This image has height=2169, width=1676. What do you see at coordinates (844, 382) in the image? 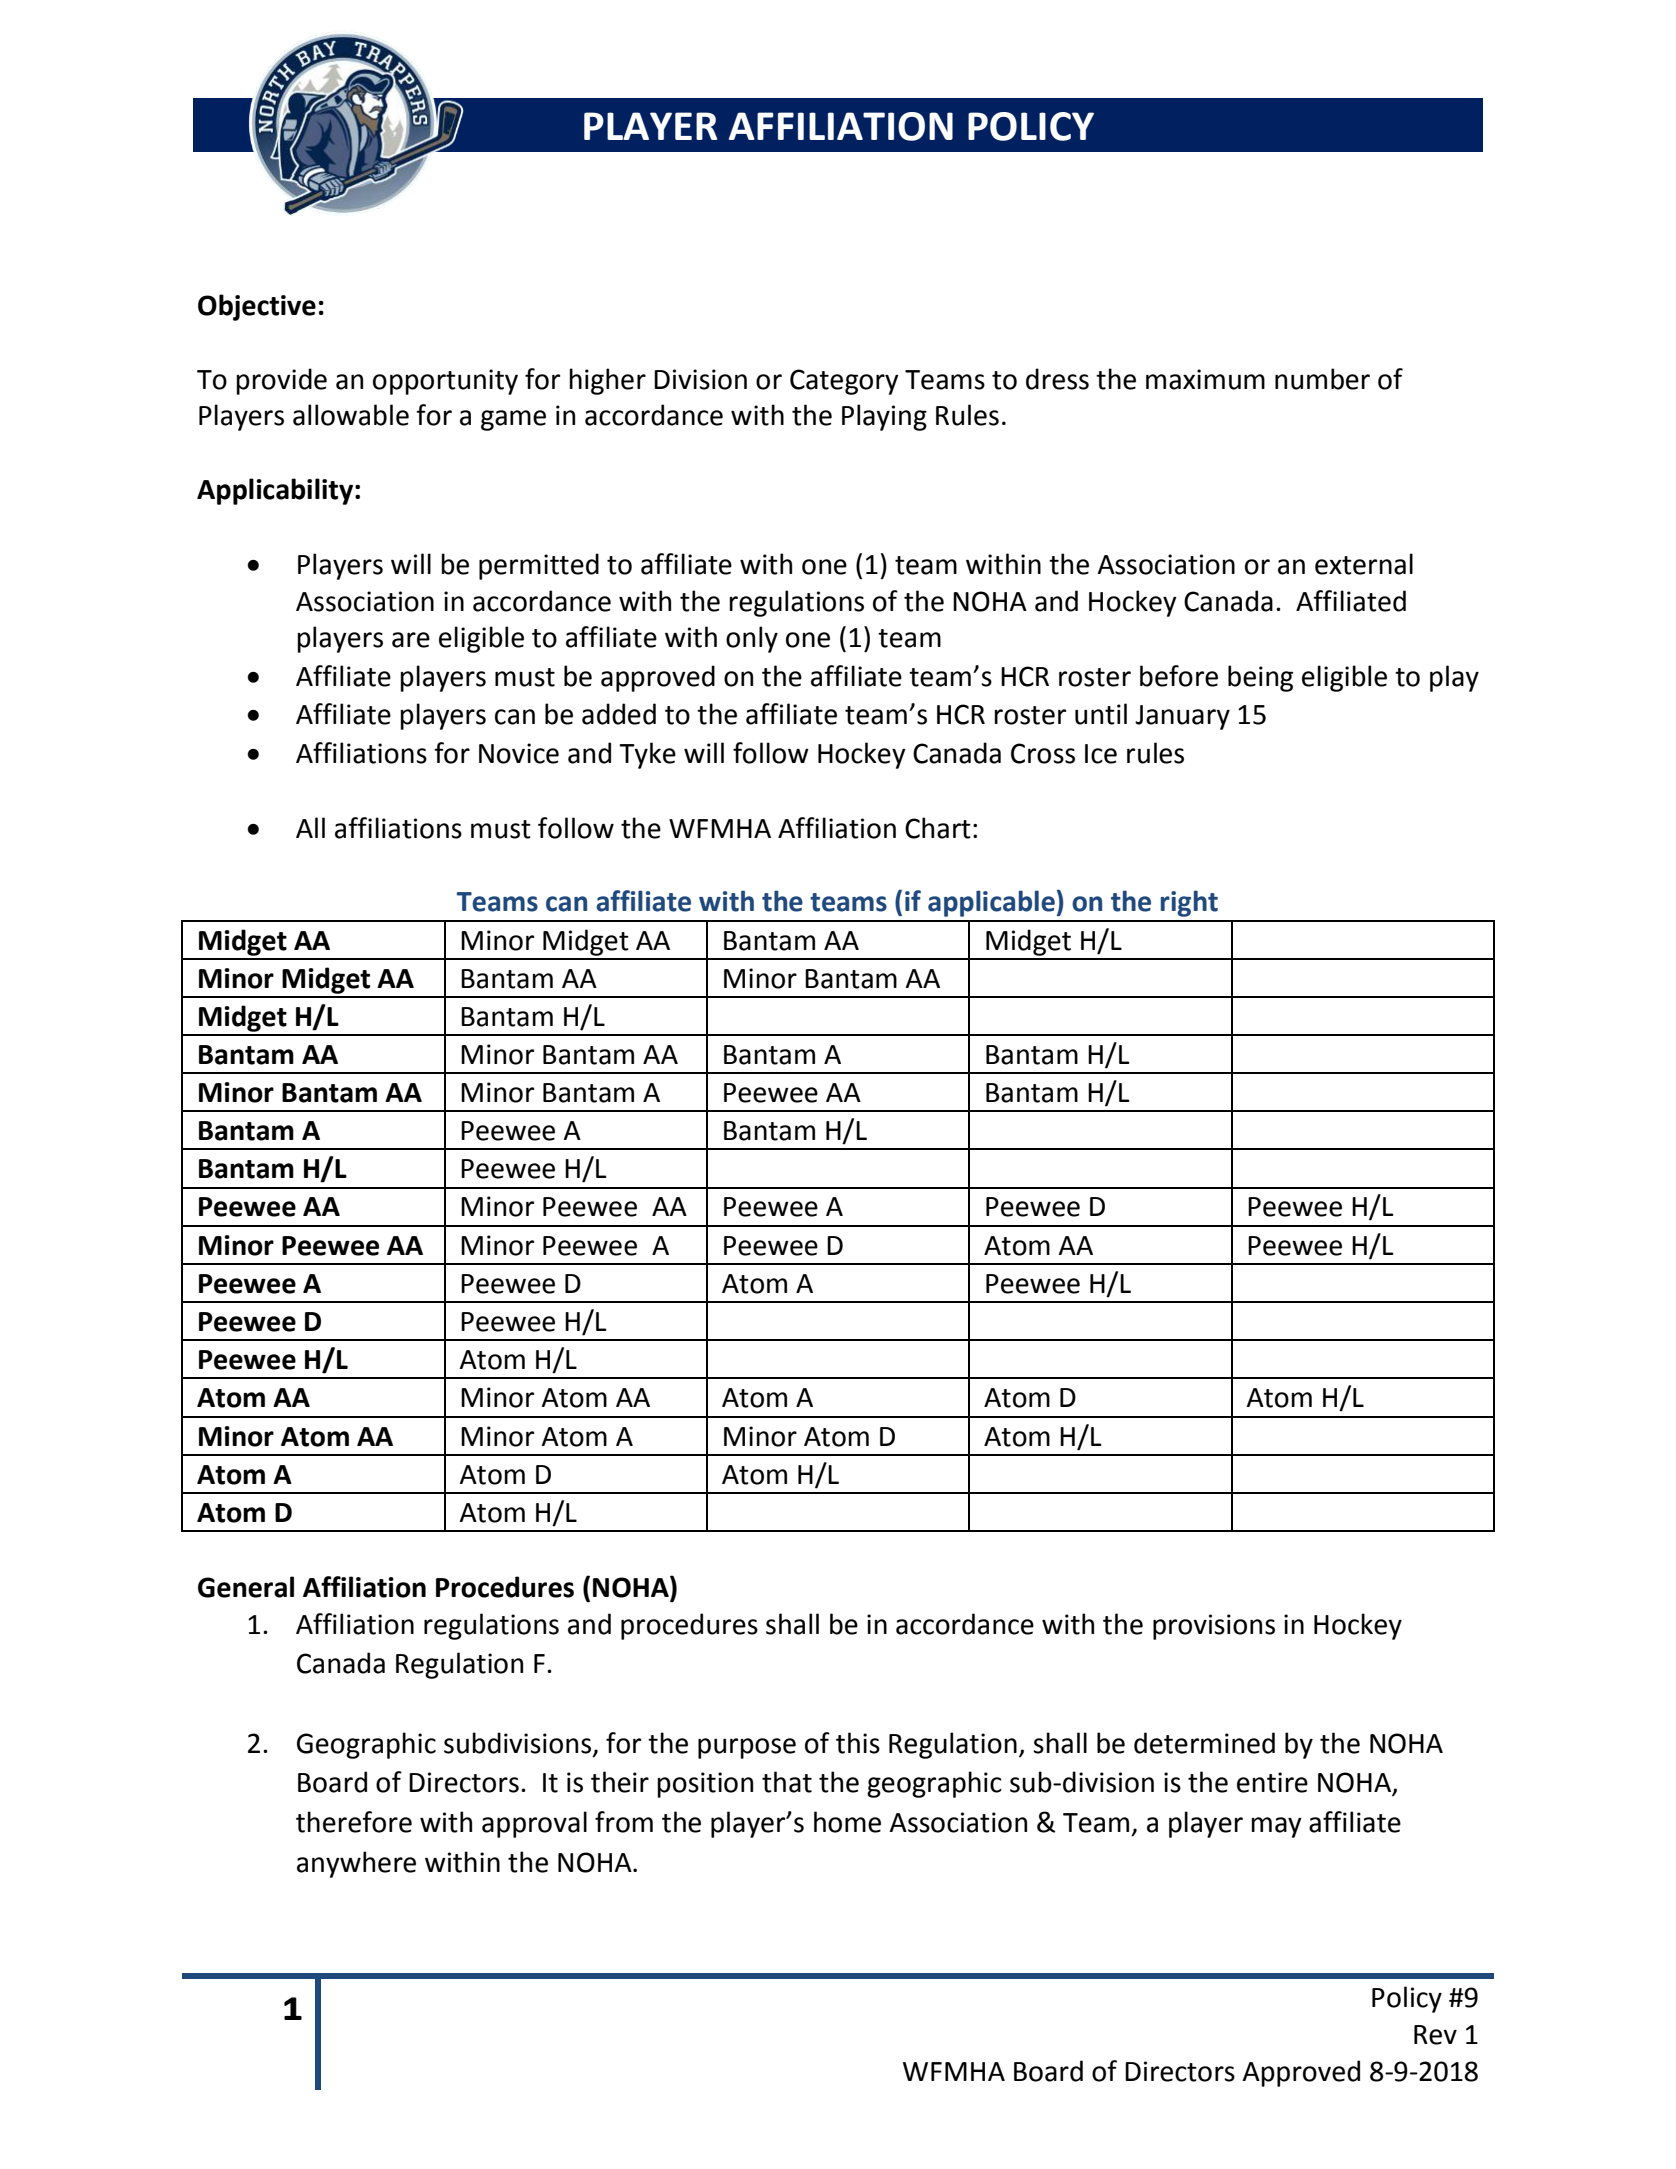
I see `Category` at bounding box center [844, 382].
